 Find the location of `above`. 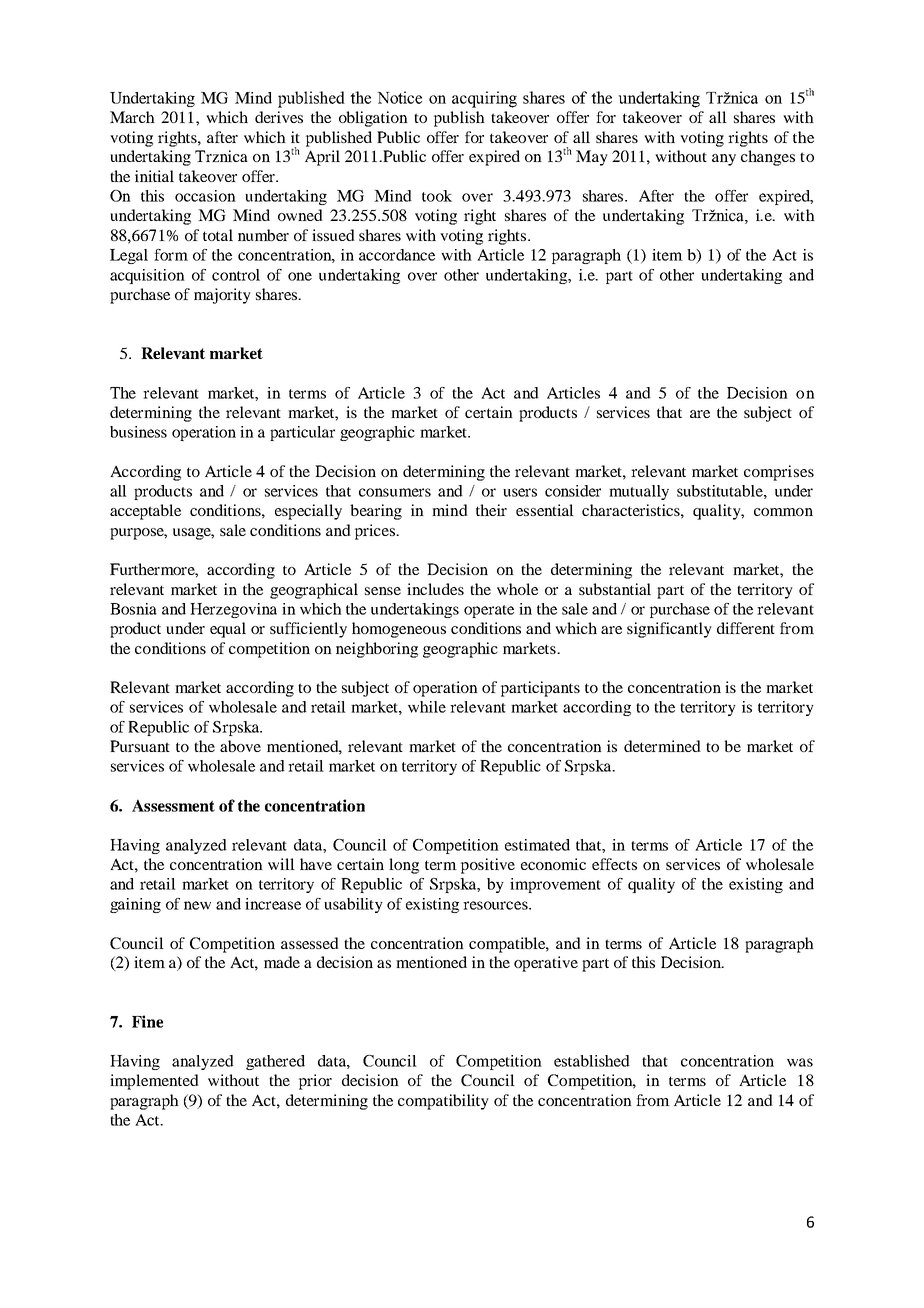

above is located at coordinates (240, 746).
